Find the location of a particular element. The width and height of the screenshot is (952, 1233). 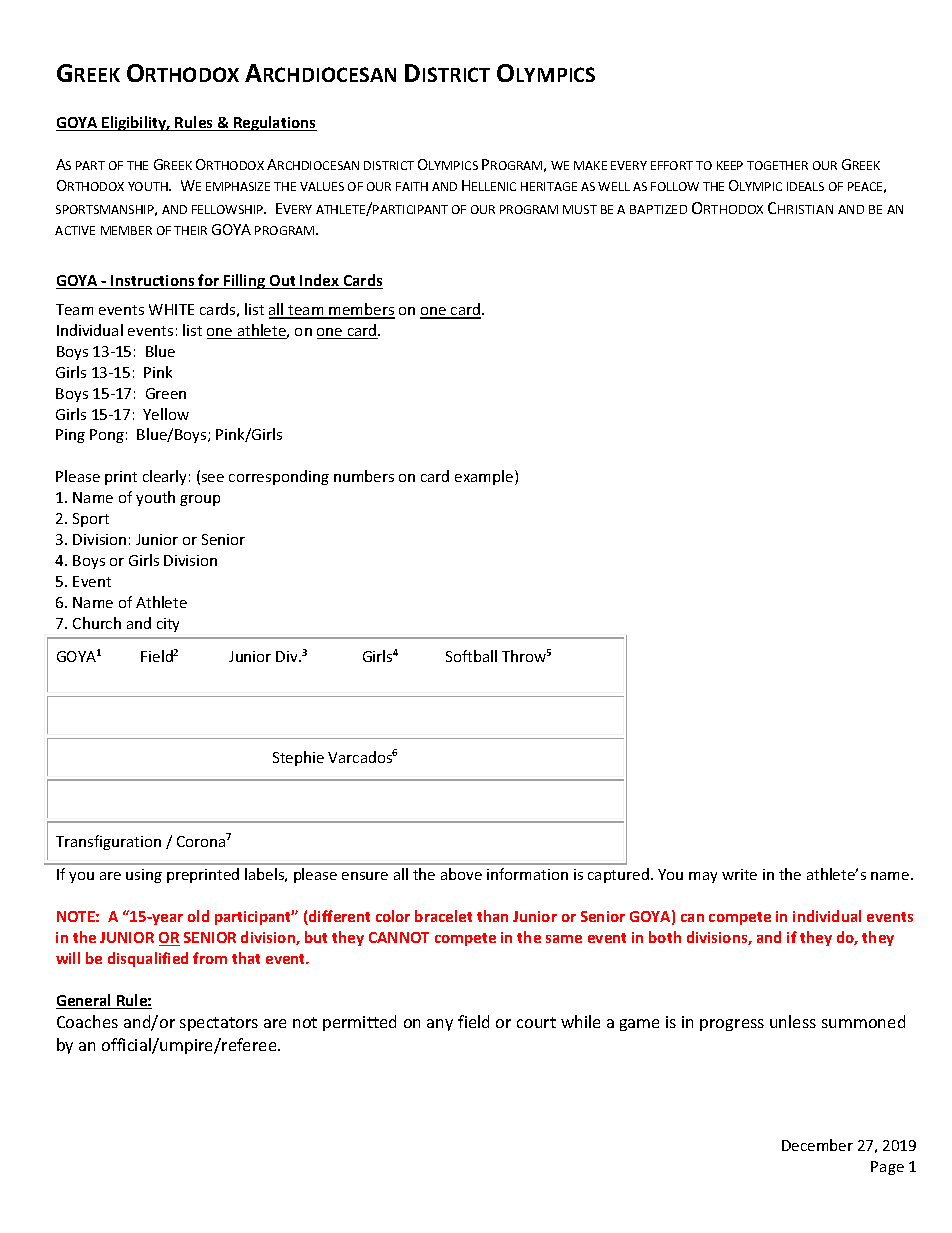

city is located at coordinates (168, 625).
